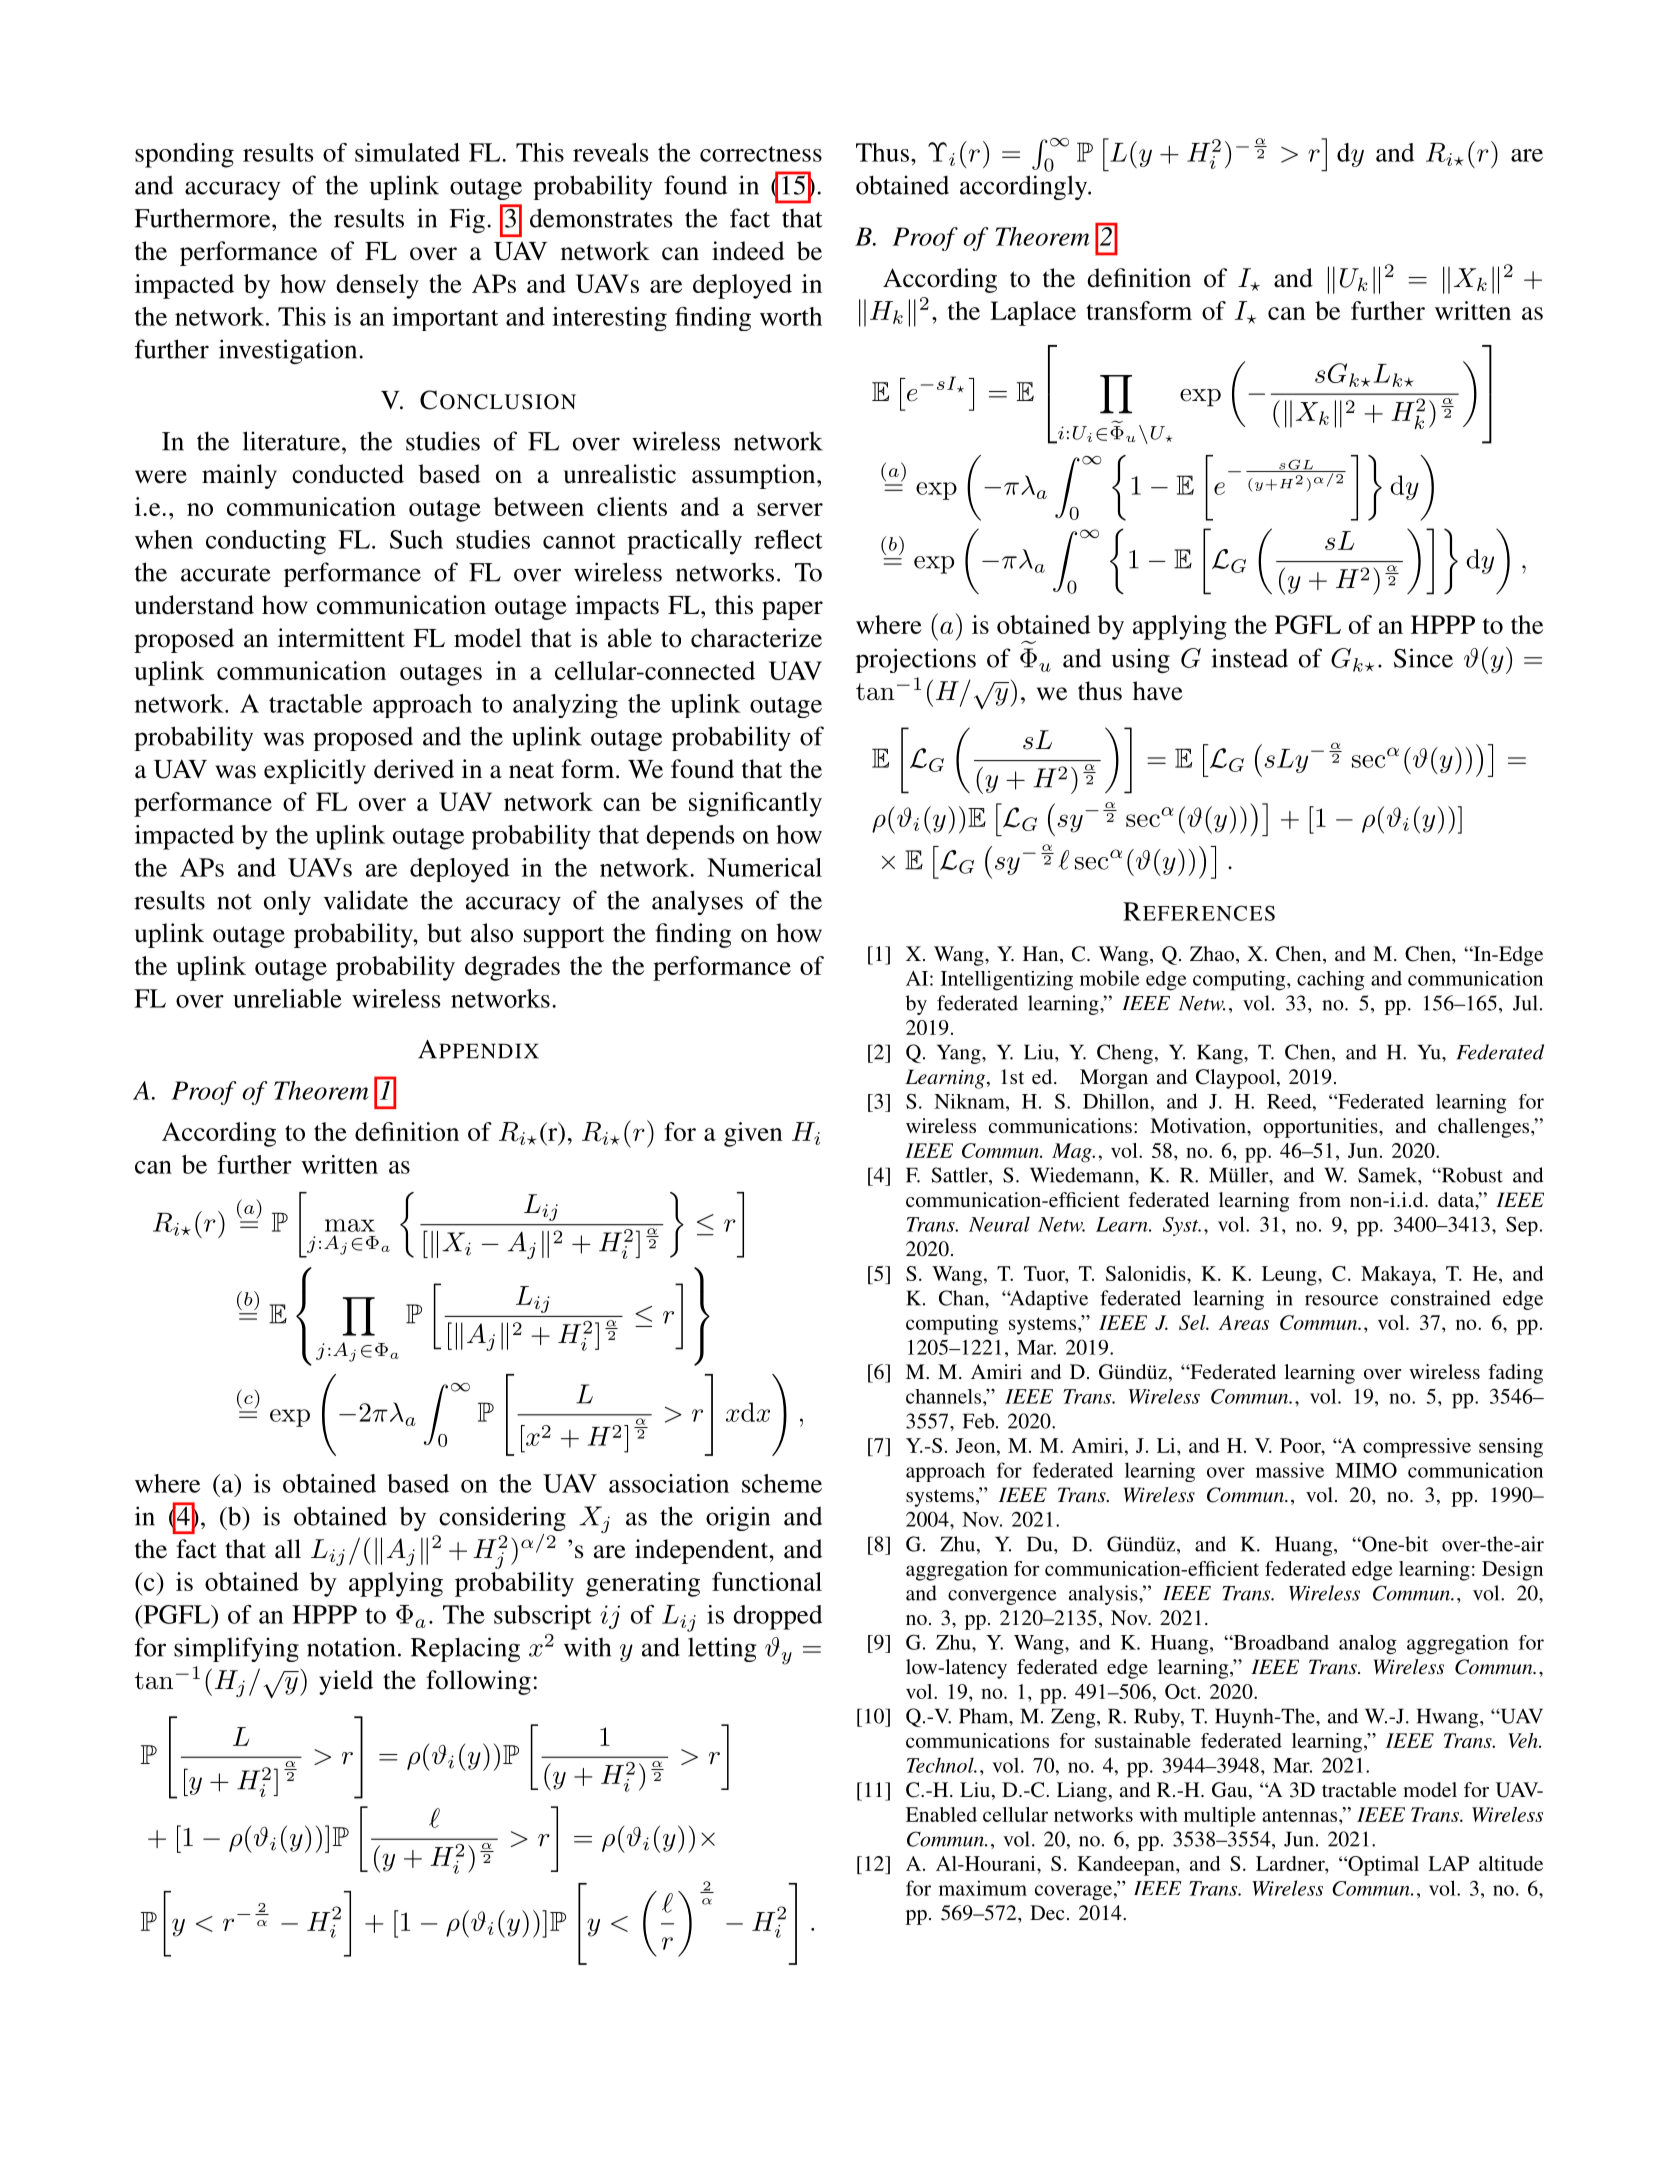 This document has height=2172, width=1678. What do you see at coordinates (761, 154) in the document?
I see `correctness` at bounding box center [761, 154].
